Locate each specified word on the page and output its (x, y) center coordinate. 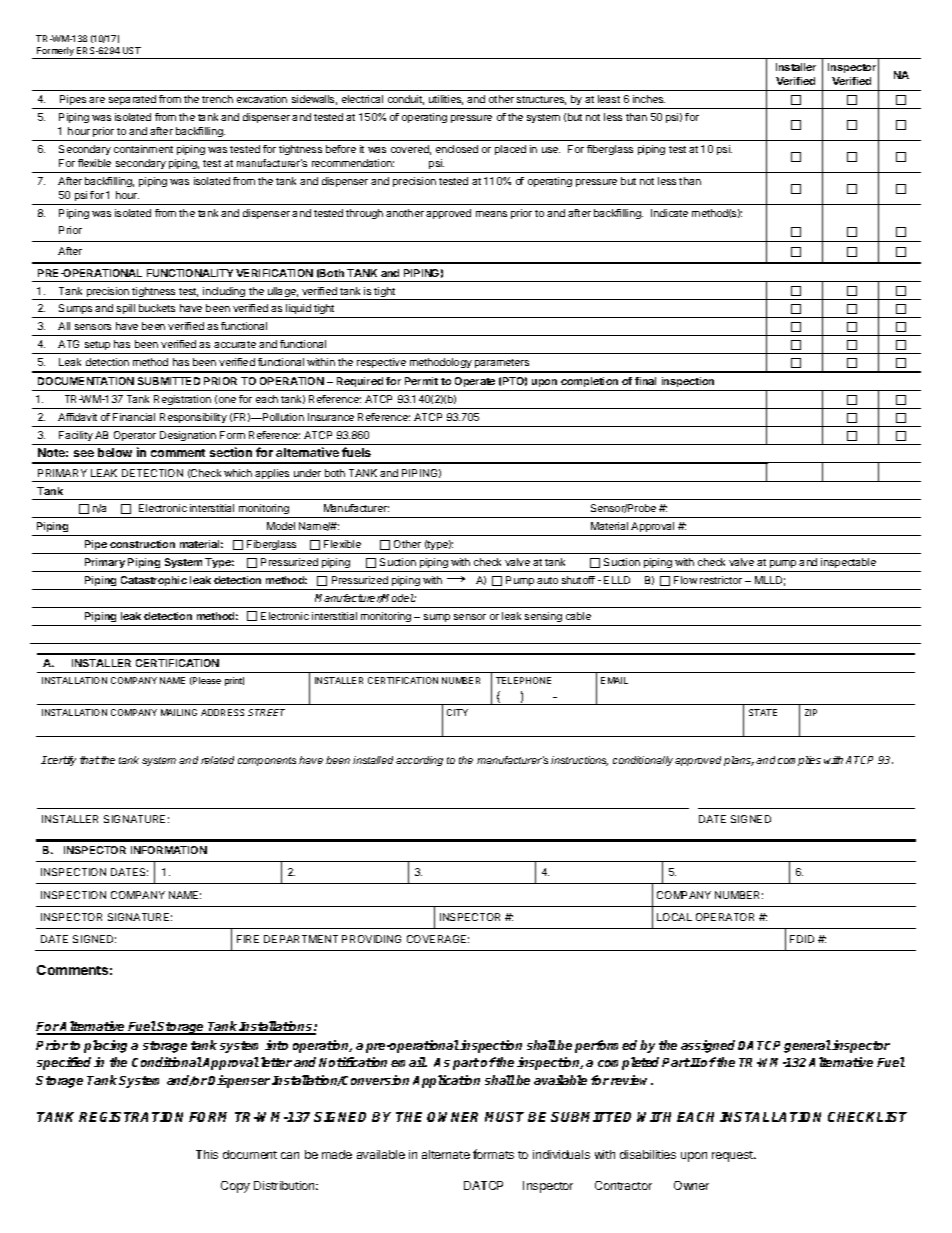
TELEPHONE (523, 680)
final (645, 381)
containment (143, 149)
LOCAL (674, 917)
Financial (134, 417)
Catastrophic (154, 581)
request (733, 1156)
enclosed (457, 149)
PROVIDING (371, 939)
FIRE (248, 939)
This (207, 1154)
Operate (475, 384)
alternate (446, 1154)
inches (649, 99)
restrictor (721, 580)
